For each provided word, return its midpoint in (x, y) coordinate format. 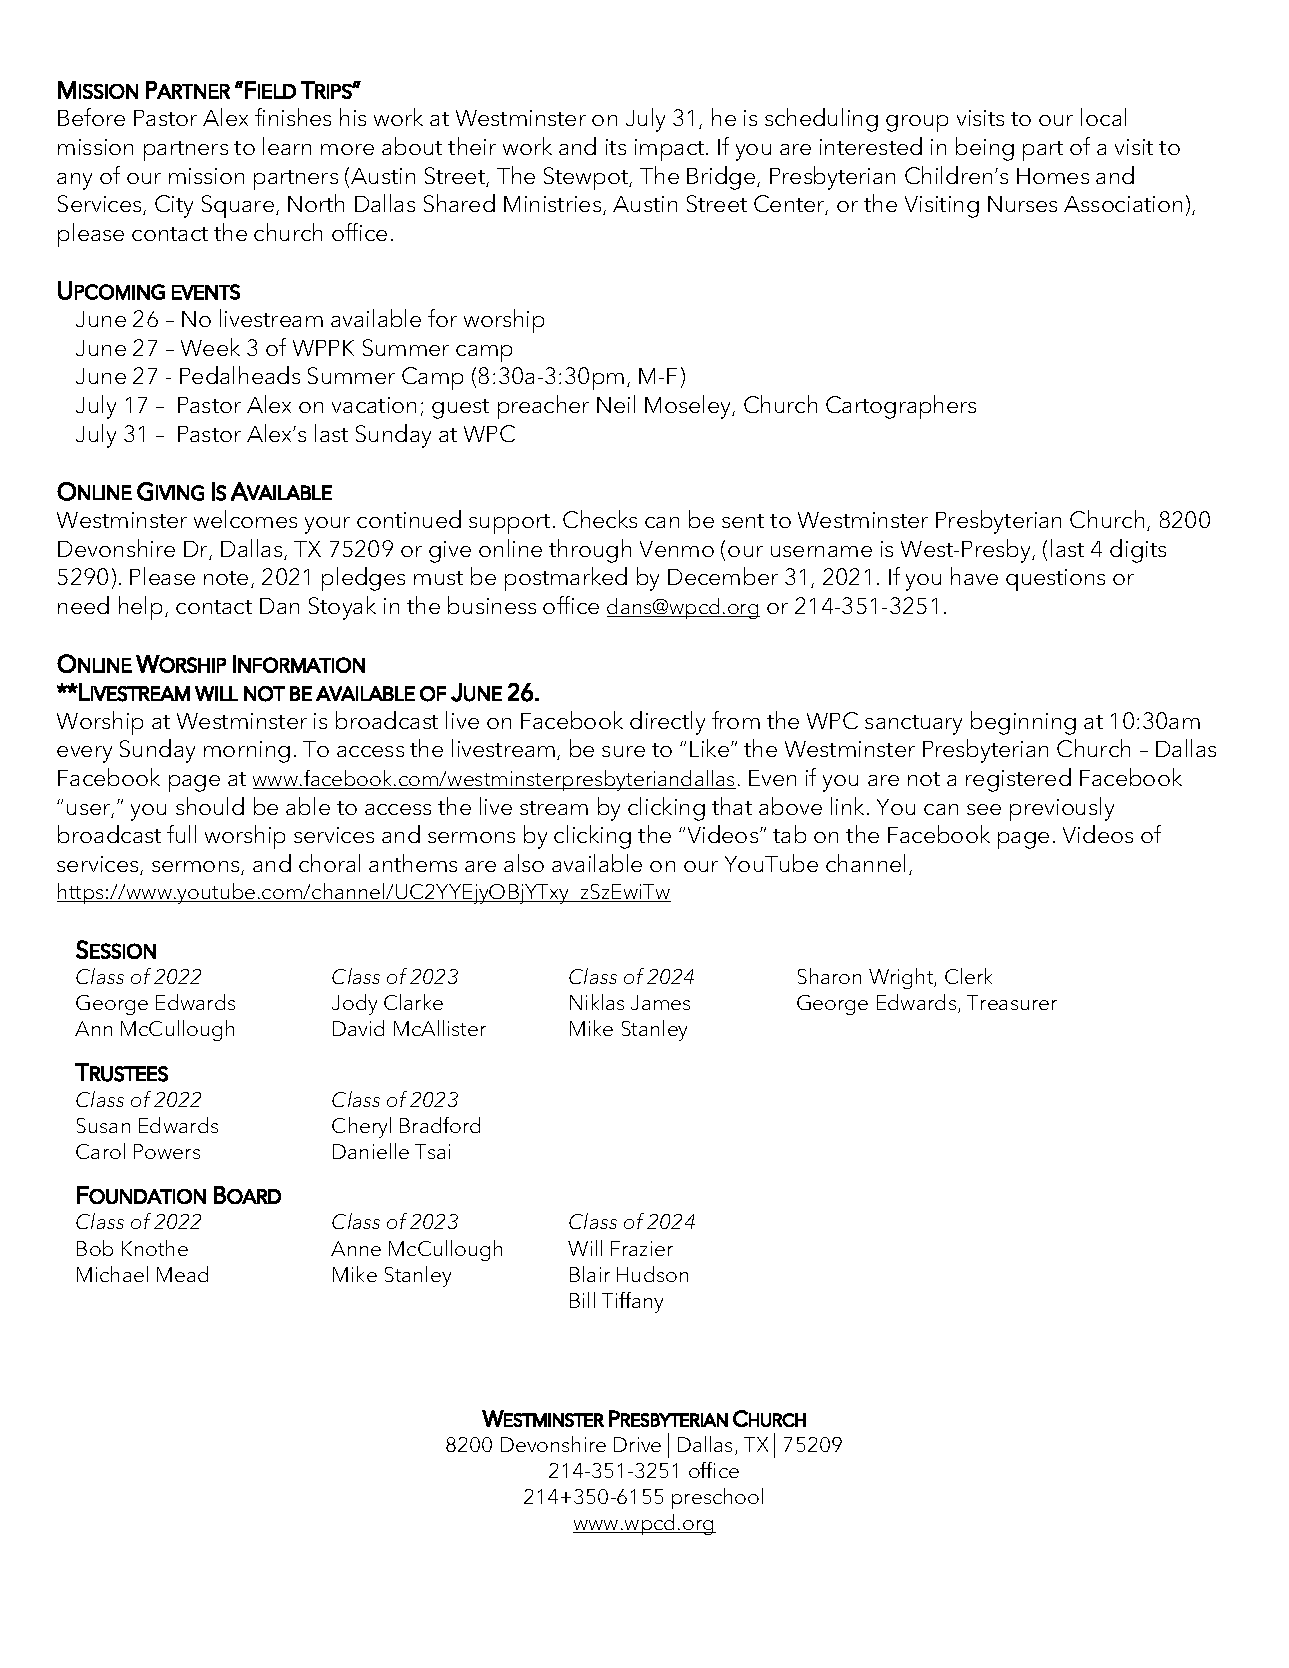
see (984, 809)
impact (671, 150)
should (210, 806)
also (524, 863)
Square (238, 206)
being (985, 149)
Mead (182, 1274)
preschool (717, 1498)
